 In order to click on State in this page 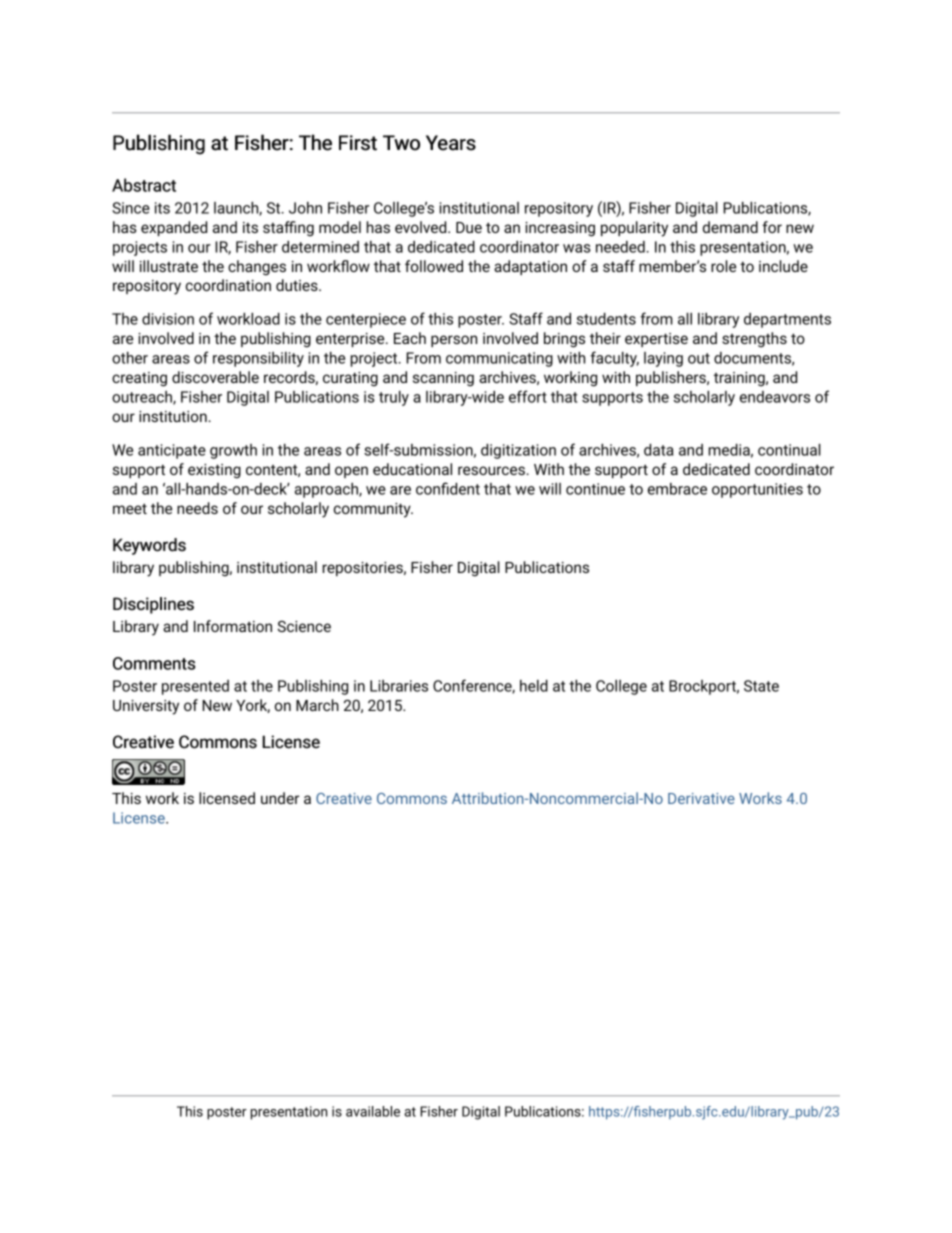, I will do `click(761, 686)`.
